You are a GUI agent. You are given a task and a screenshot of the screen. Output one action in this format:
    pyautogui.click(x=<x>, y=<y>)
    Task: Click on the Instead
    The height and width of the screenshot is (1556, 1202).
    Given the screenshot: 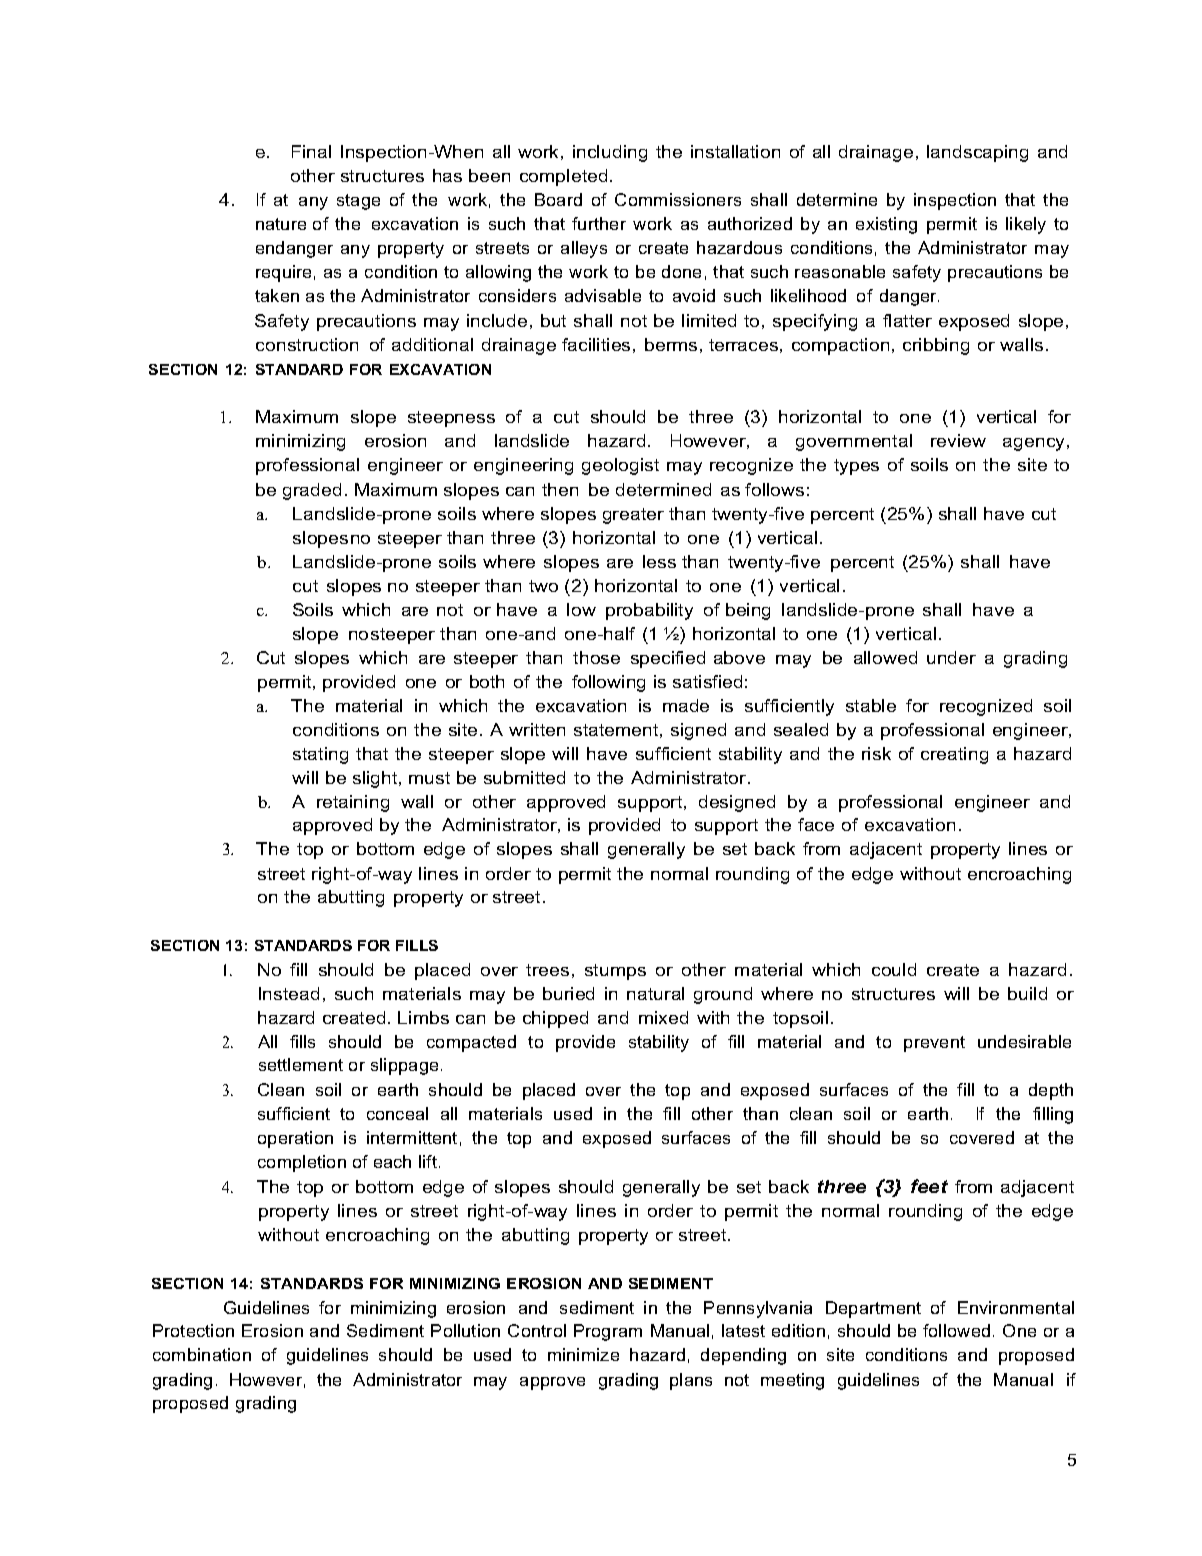 What is the action you would take?
    pyautogui.click(x=289, y=993)
